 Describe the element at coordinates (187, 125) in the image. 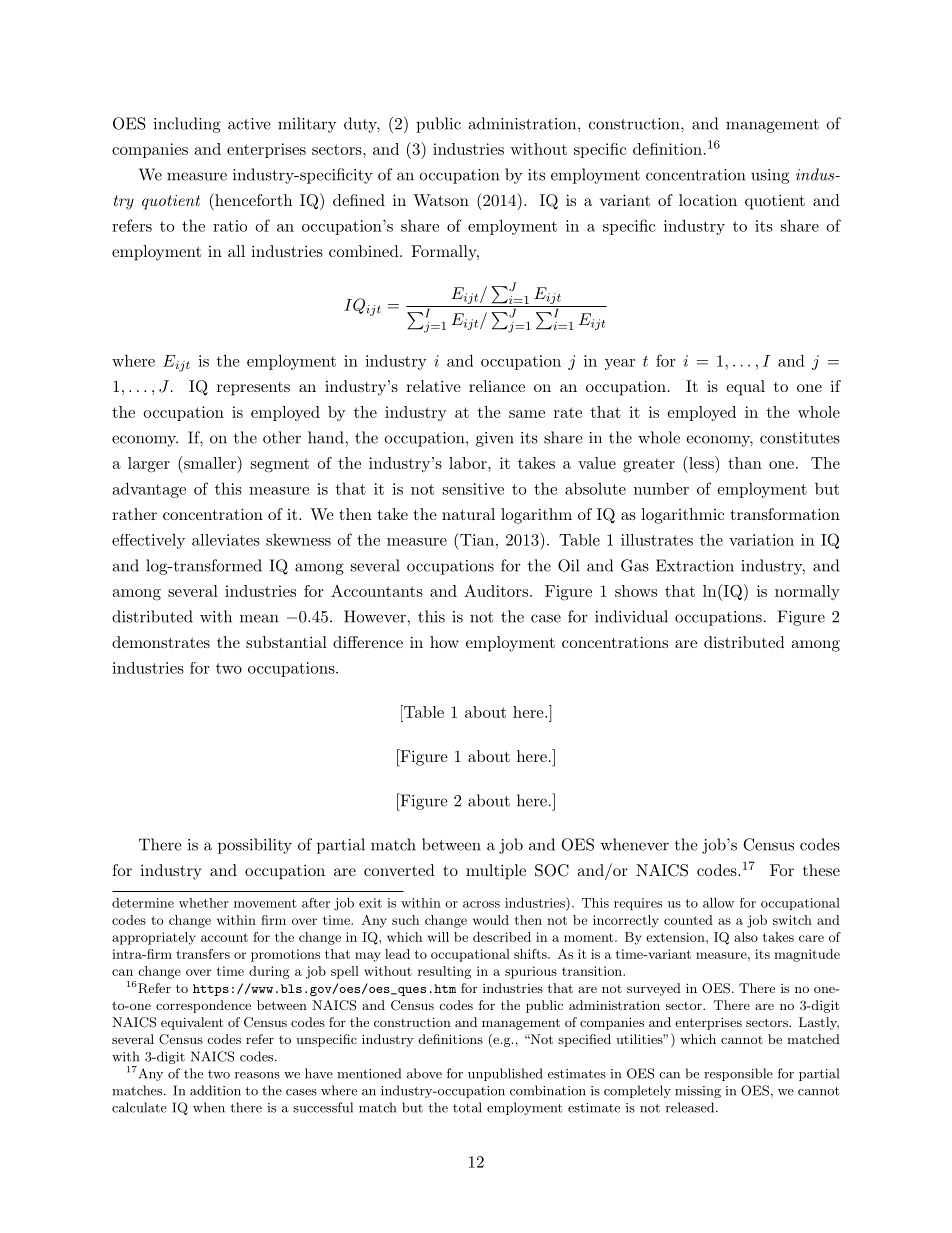

I see `including` at that location.
